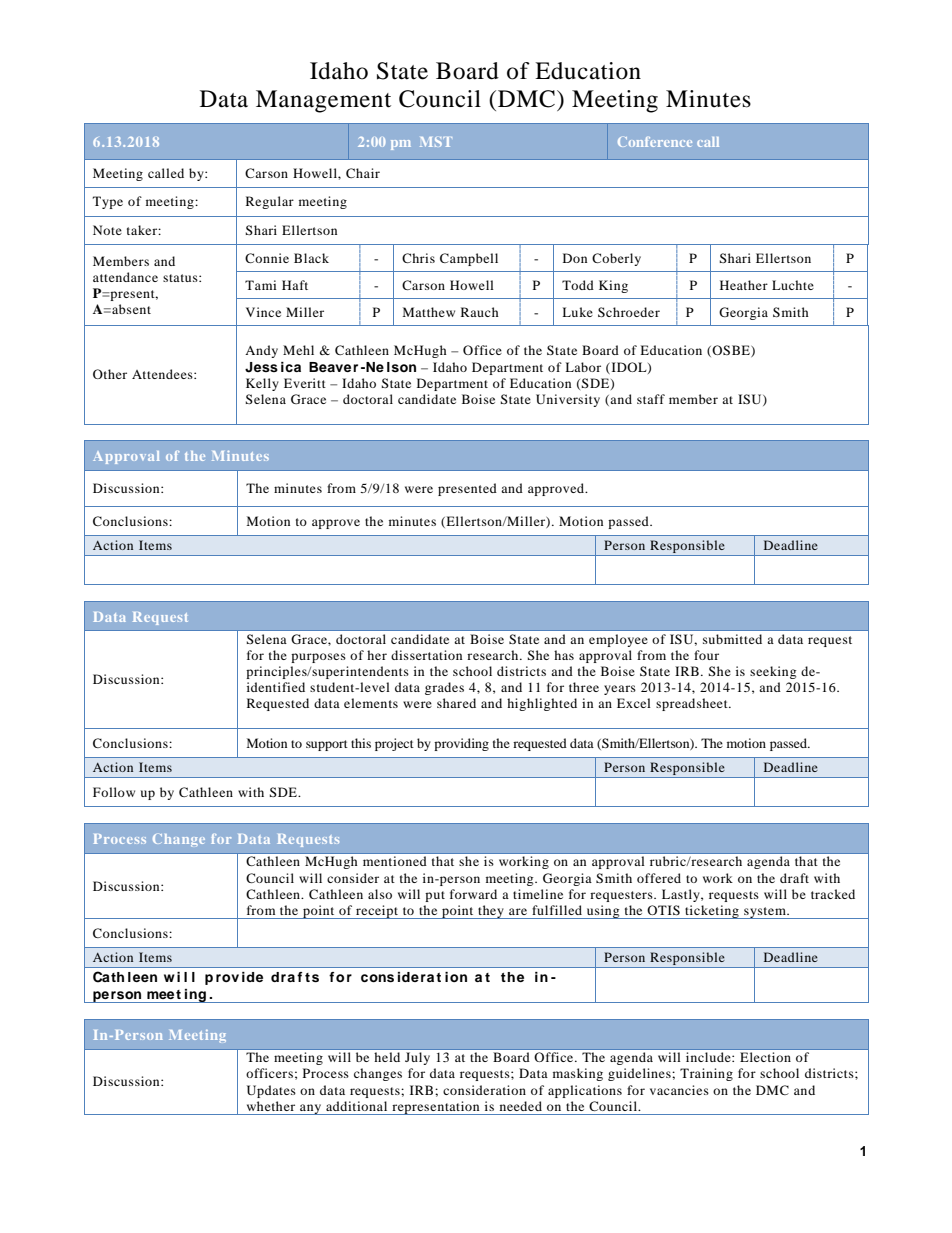 The width and height of the screenshot is (952, 1233). What do you see at coordinates (270, 202) in the screenshot?
I see `Regular` at bounding box center [270, 202].
